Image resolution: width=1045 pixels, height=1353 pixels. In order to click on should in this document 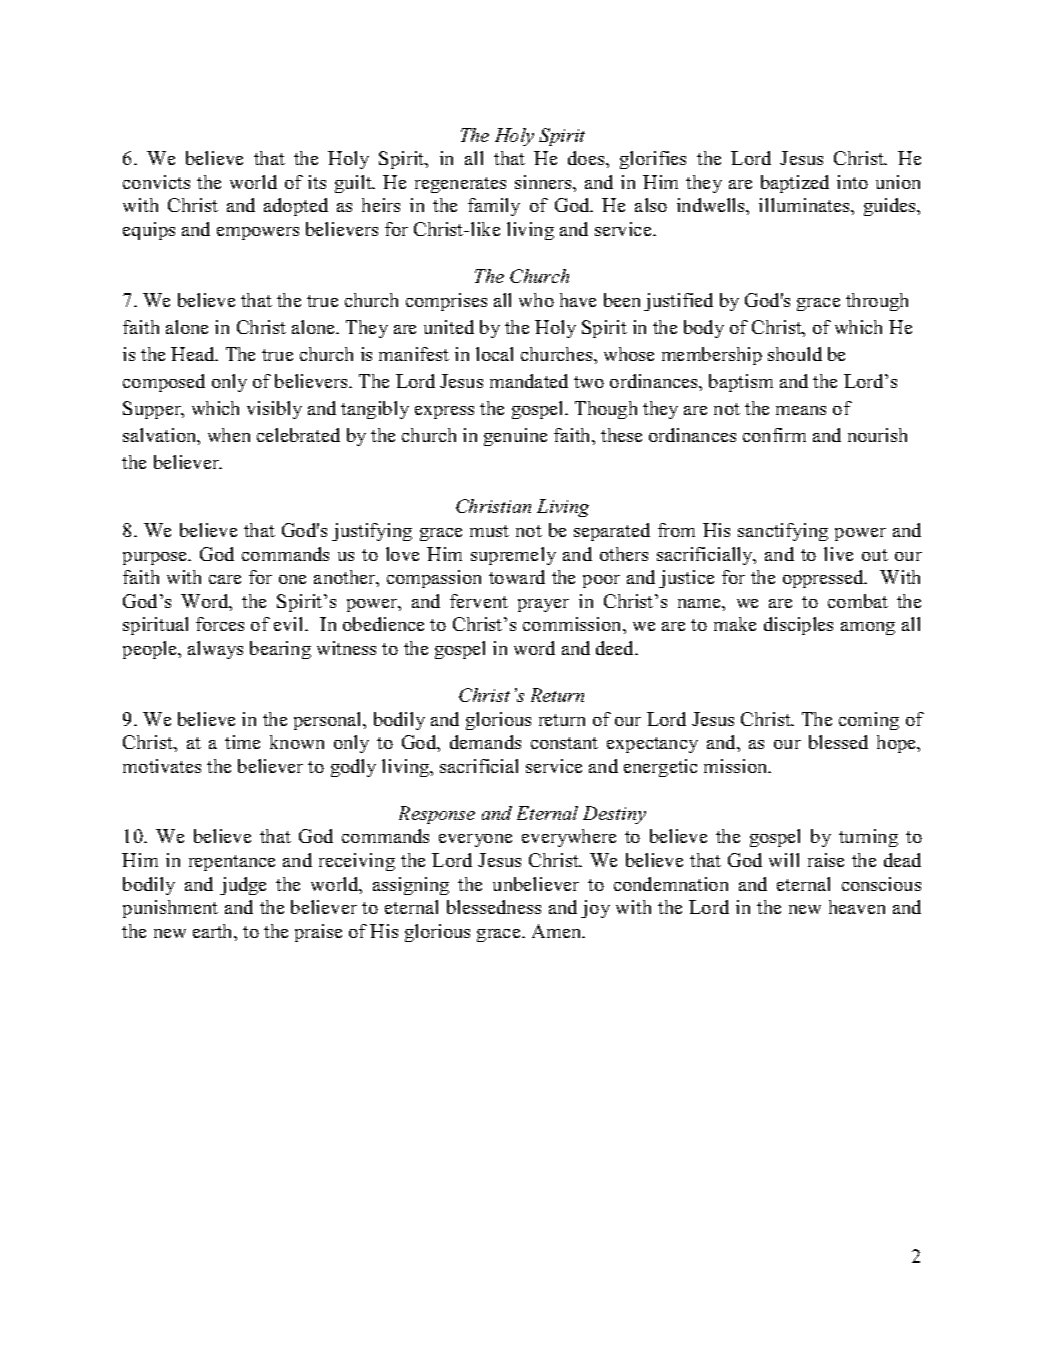, I will do `click(795, 354)`.
